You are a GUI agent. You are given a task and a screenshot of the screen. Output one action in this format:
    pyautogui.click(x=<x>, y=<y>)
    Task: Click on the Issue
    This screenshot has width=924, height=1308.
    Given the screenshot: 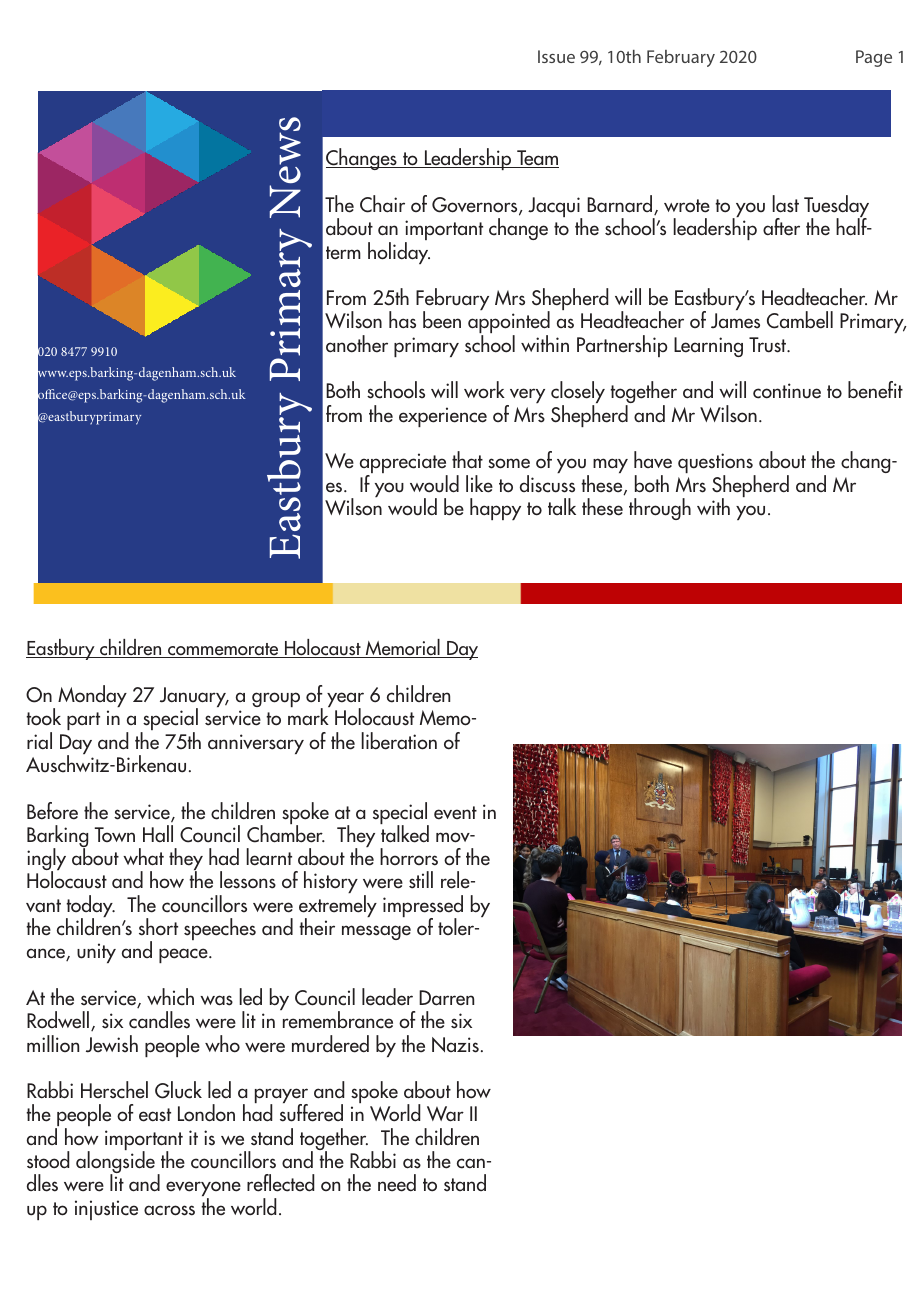 What is the action you would take?
    pyautogui.click(x=556, y=56)
